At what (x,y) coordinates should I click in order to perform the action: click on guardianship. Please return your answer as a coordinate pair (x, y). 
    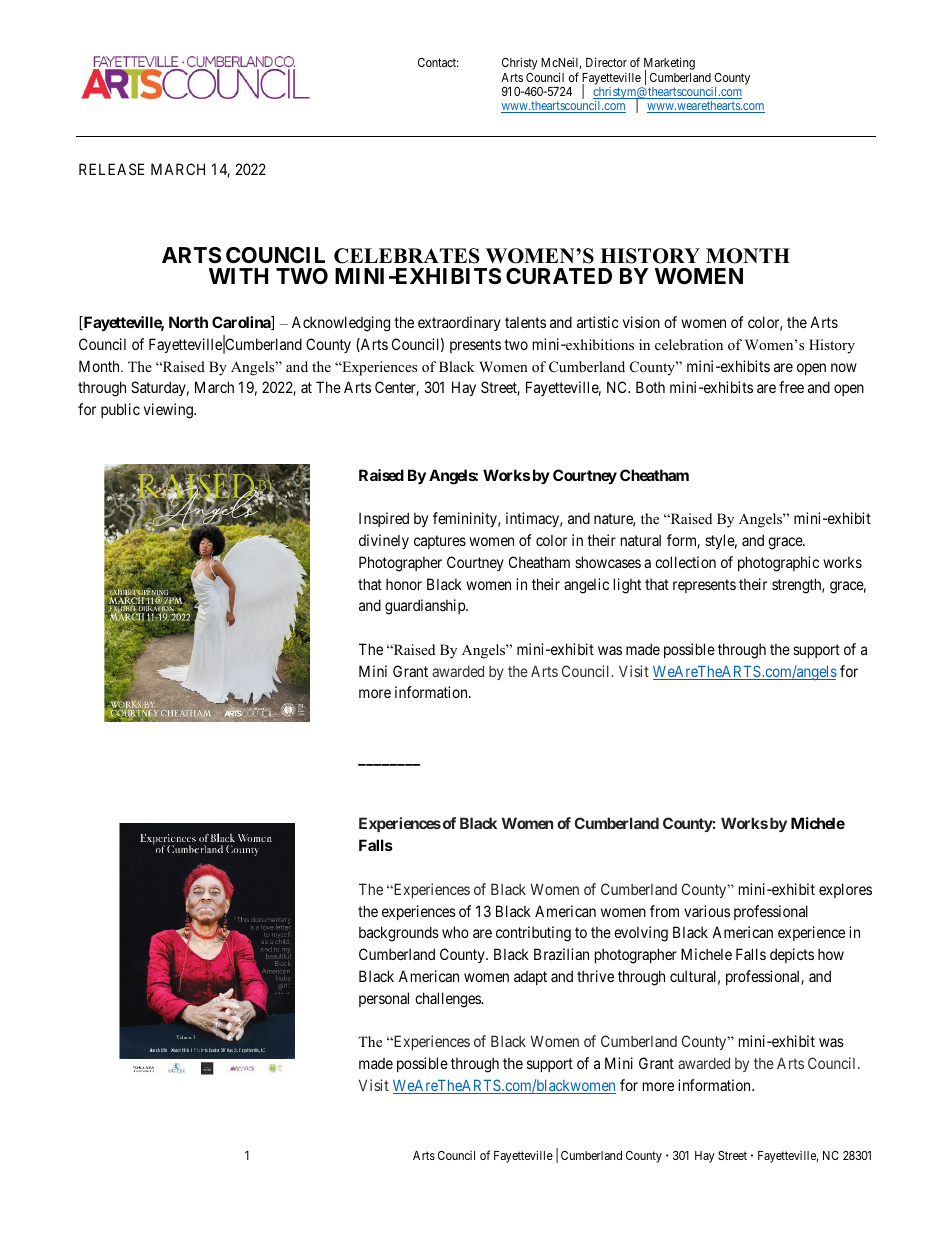
    Looking at the image, I should click on (426, 607).
